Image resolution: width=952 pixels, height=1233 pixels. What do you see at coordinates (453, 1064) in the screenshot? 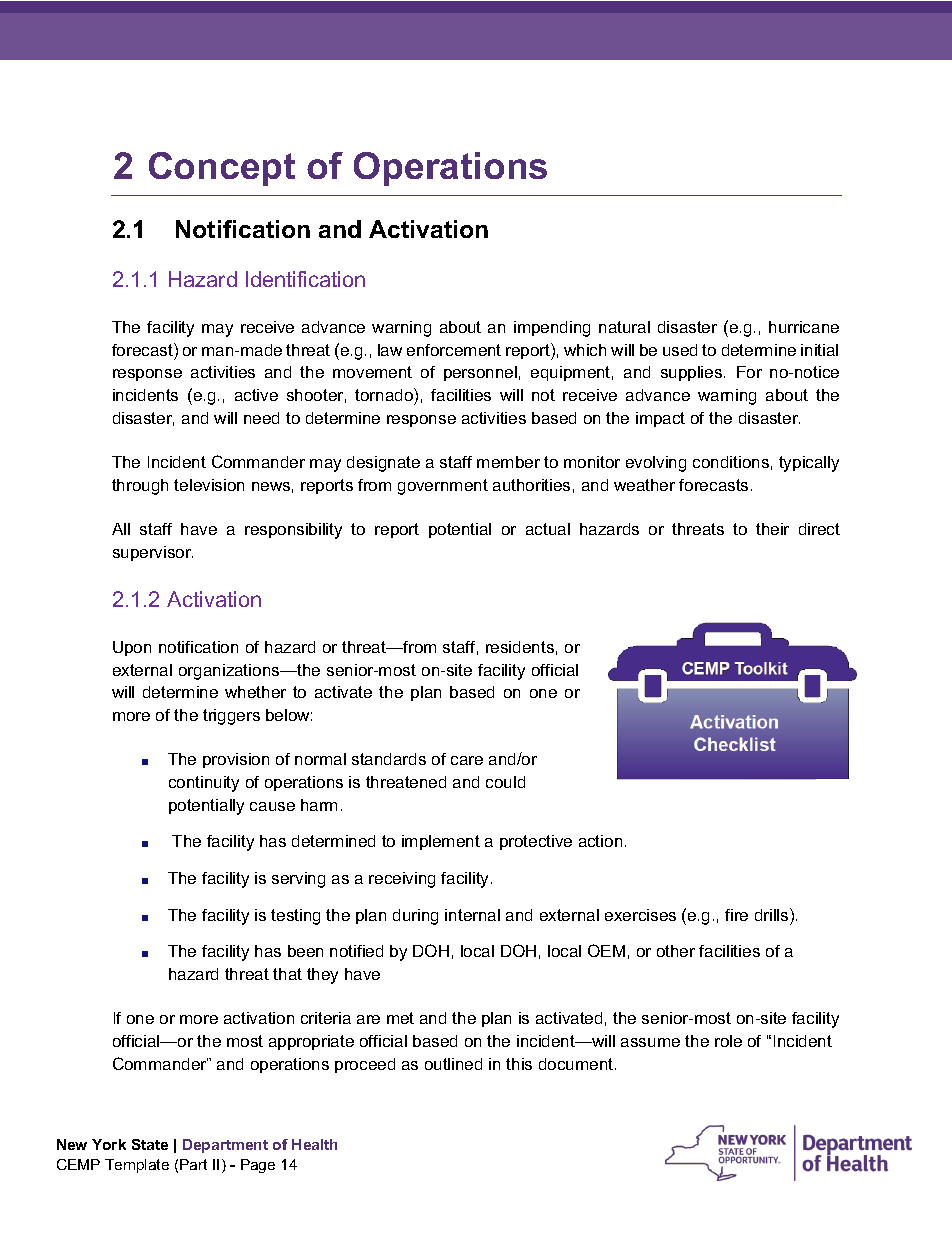
I see `outlined` at bounding box center [453, 1064].
